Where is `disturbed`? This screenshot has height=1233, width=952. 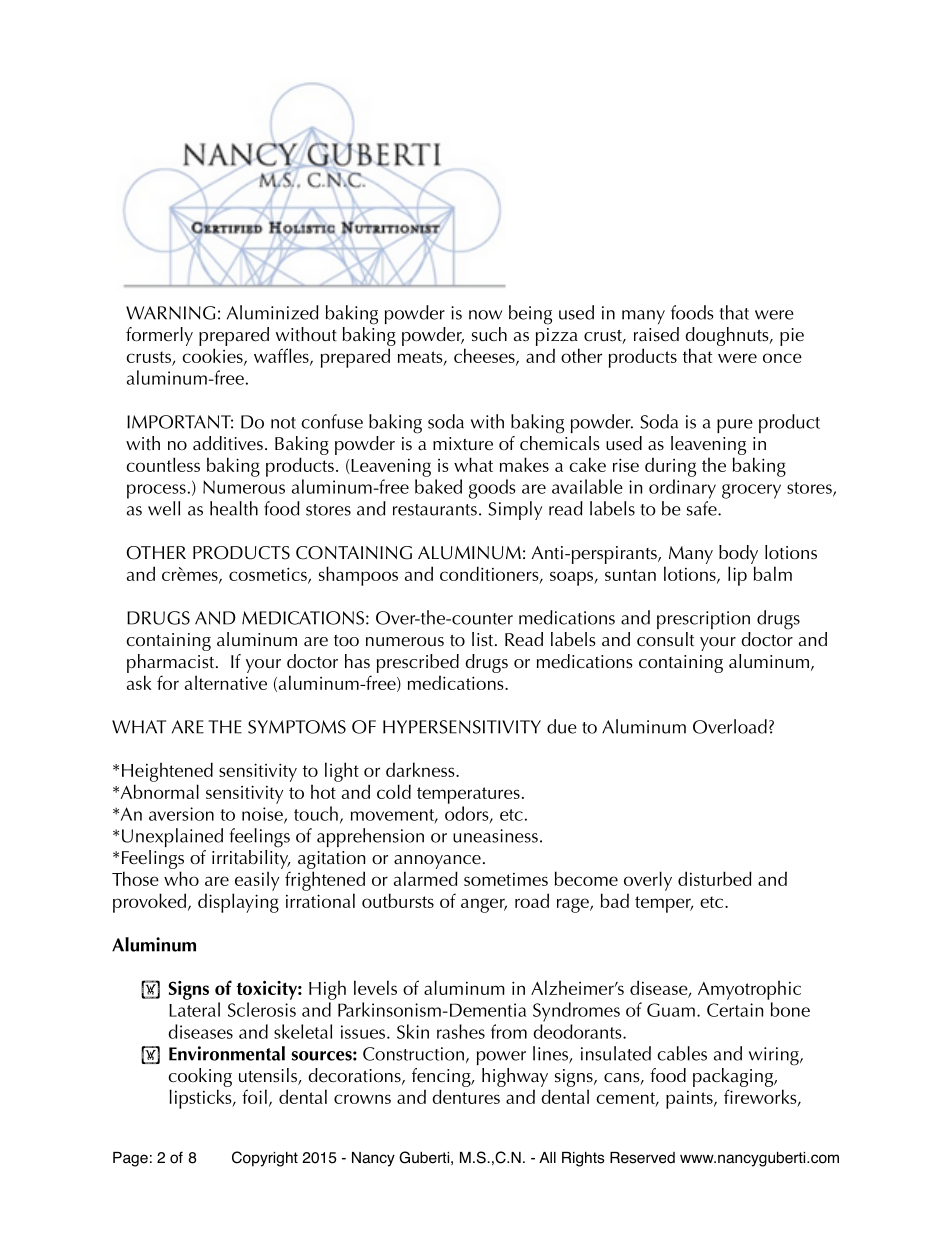
disturbed is located at coordinates (715, 878).
